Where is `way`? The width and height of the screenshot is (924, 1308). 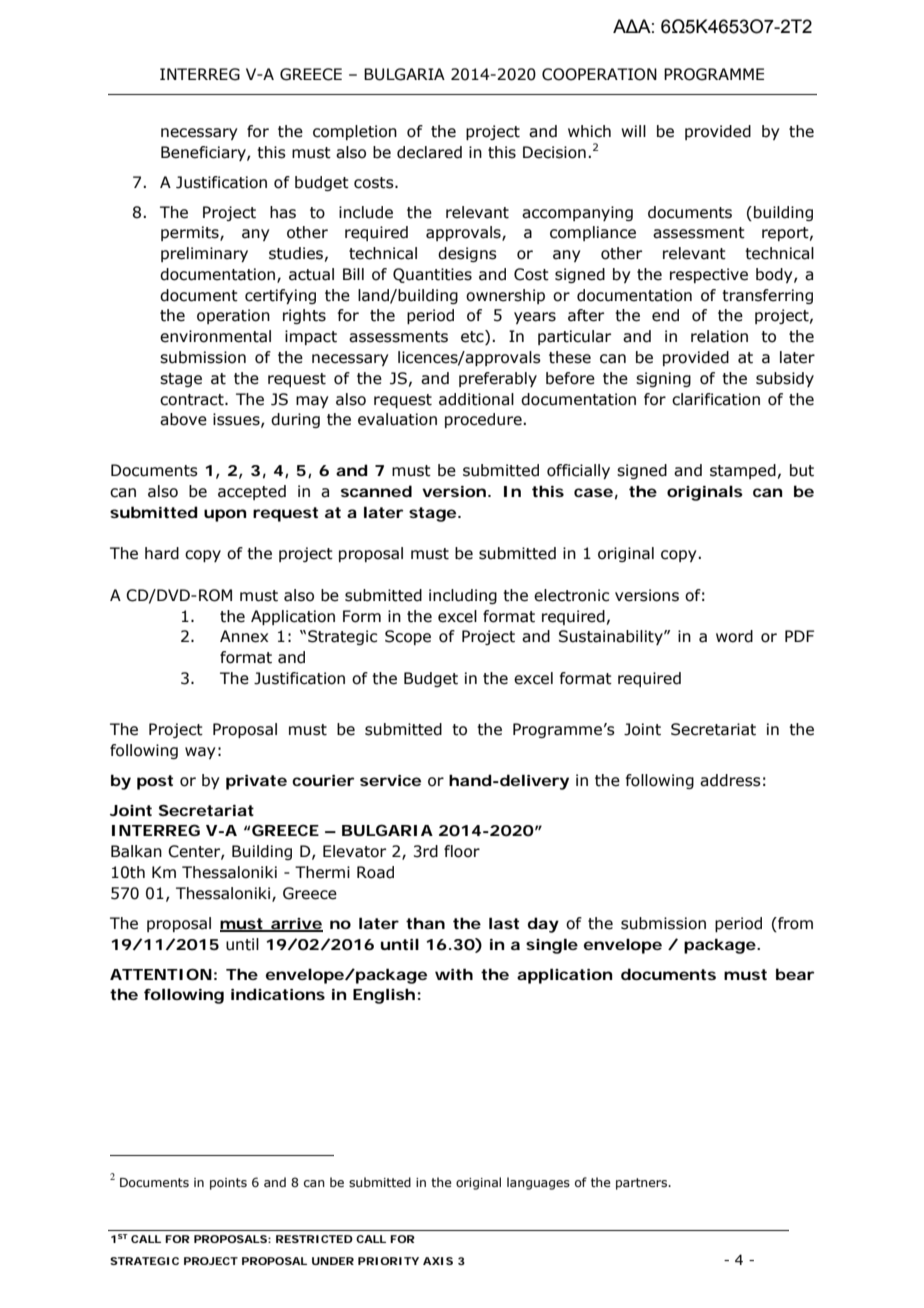
way is located at coordinates (200, 753).
